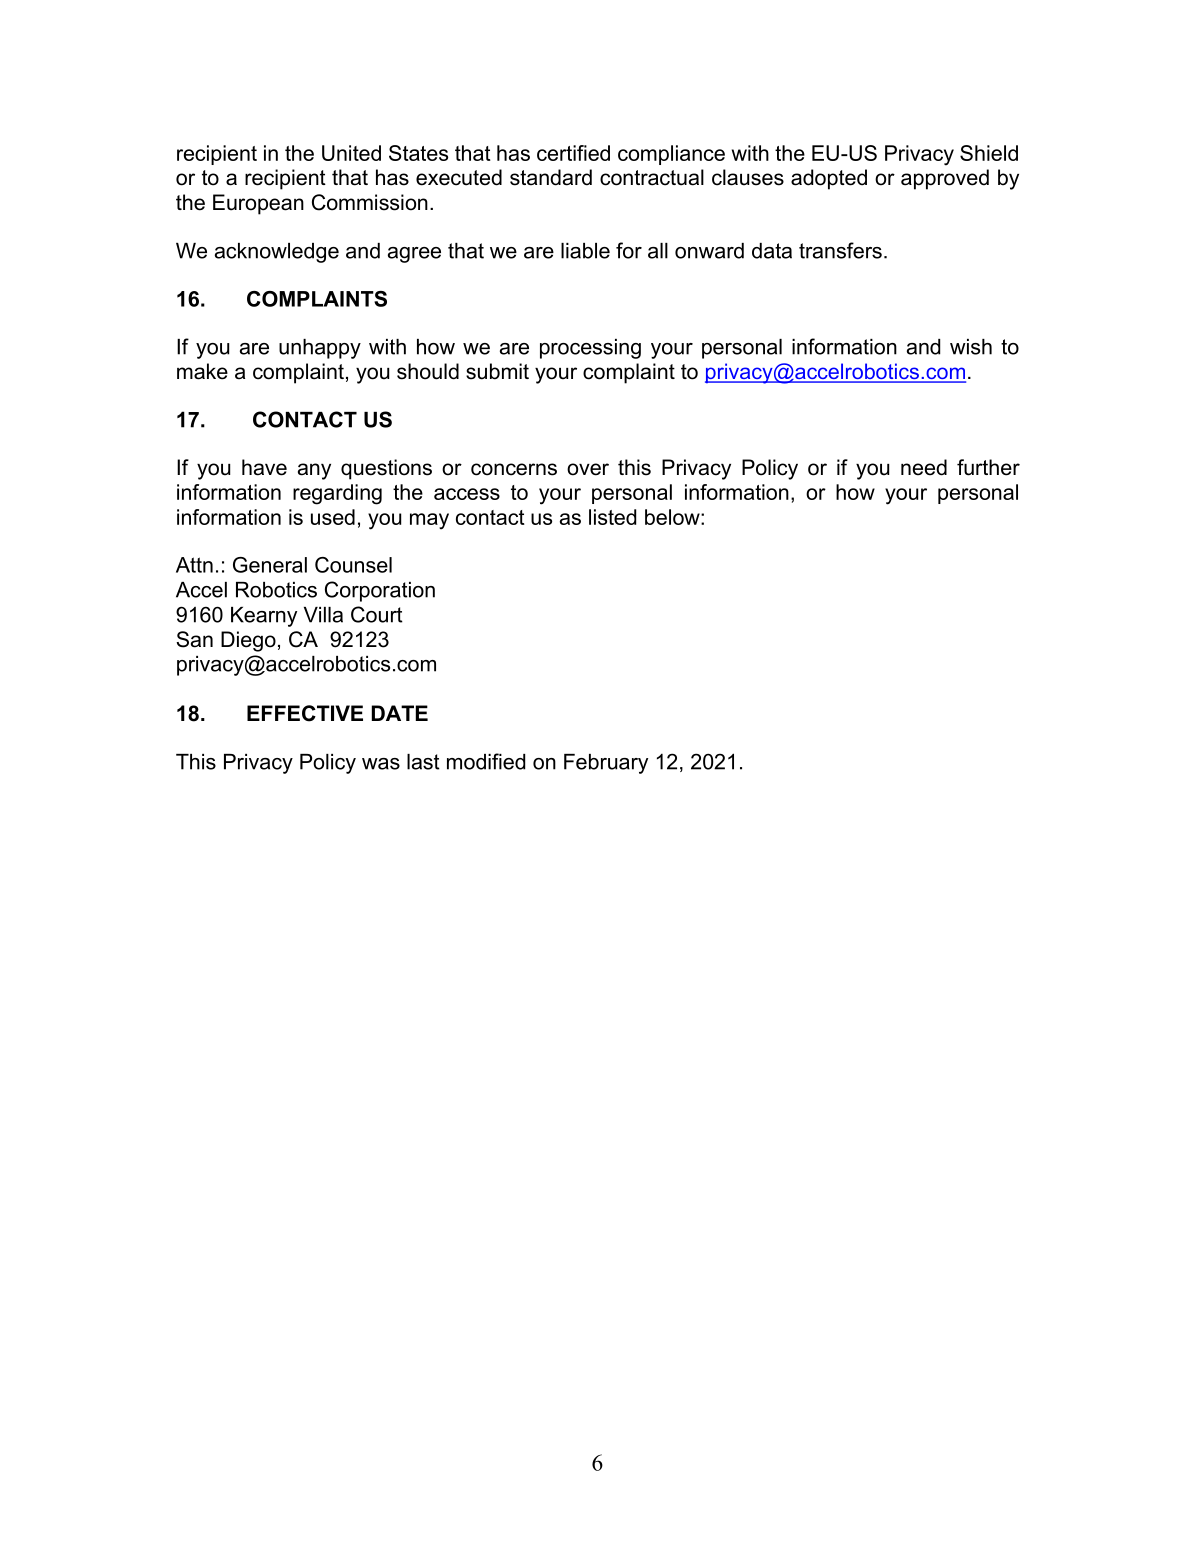 Image resolution: width=1195 pixels, height=1546 pixels. What do you see at coordinates (606, 764) in the page?
I see `February` at bounding box center [606, 764].
